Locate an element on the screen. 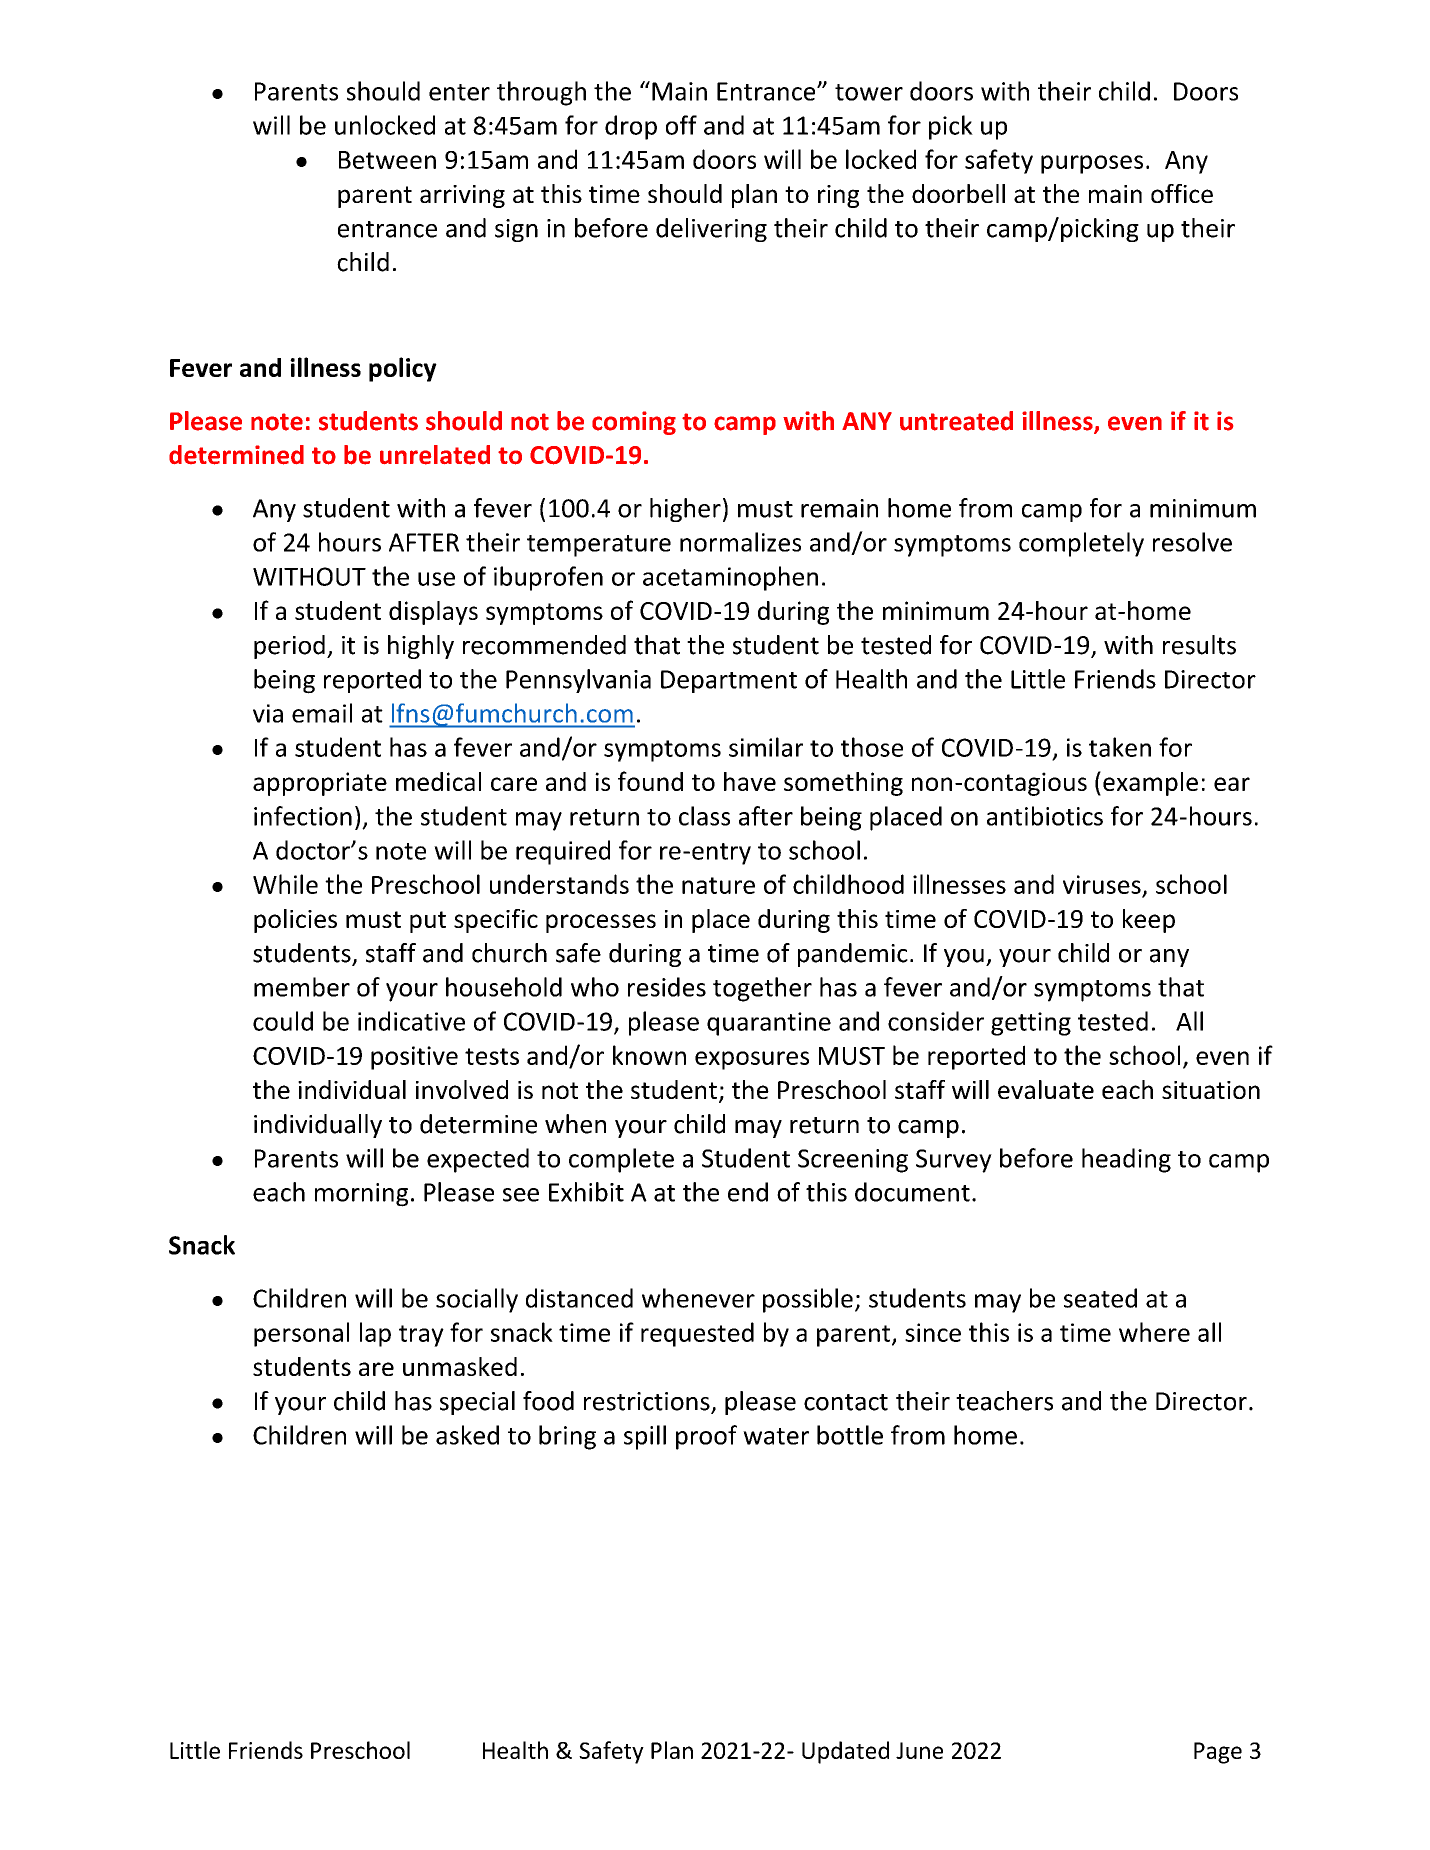 The image size is (1430, 1850). special is located at coordinates (477, 1403).
